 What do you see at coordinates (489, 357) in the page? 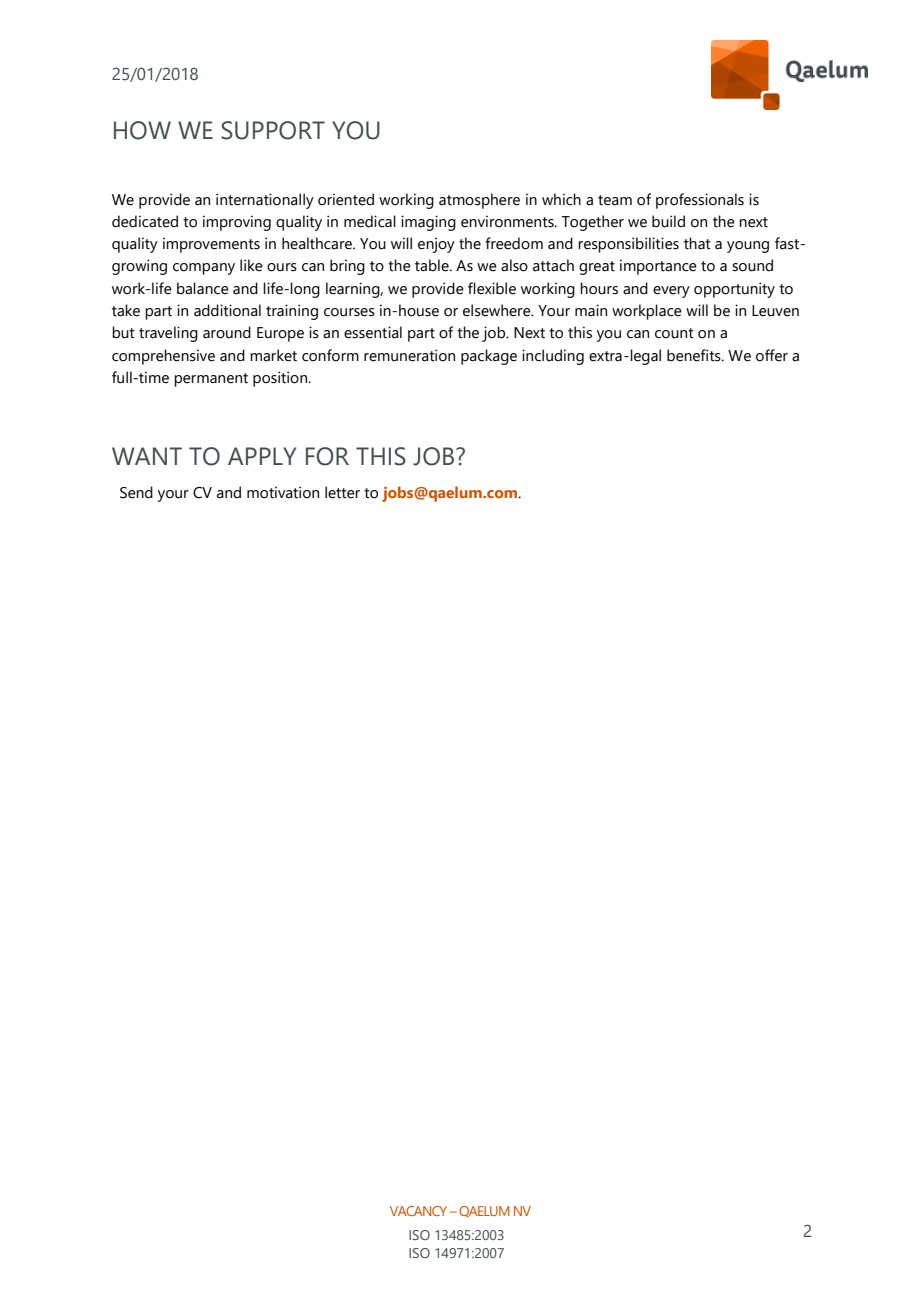
I see `package` at bounding box center [489, 357].
